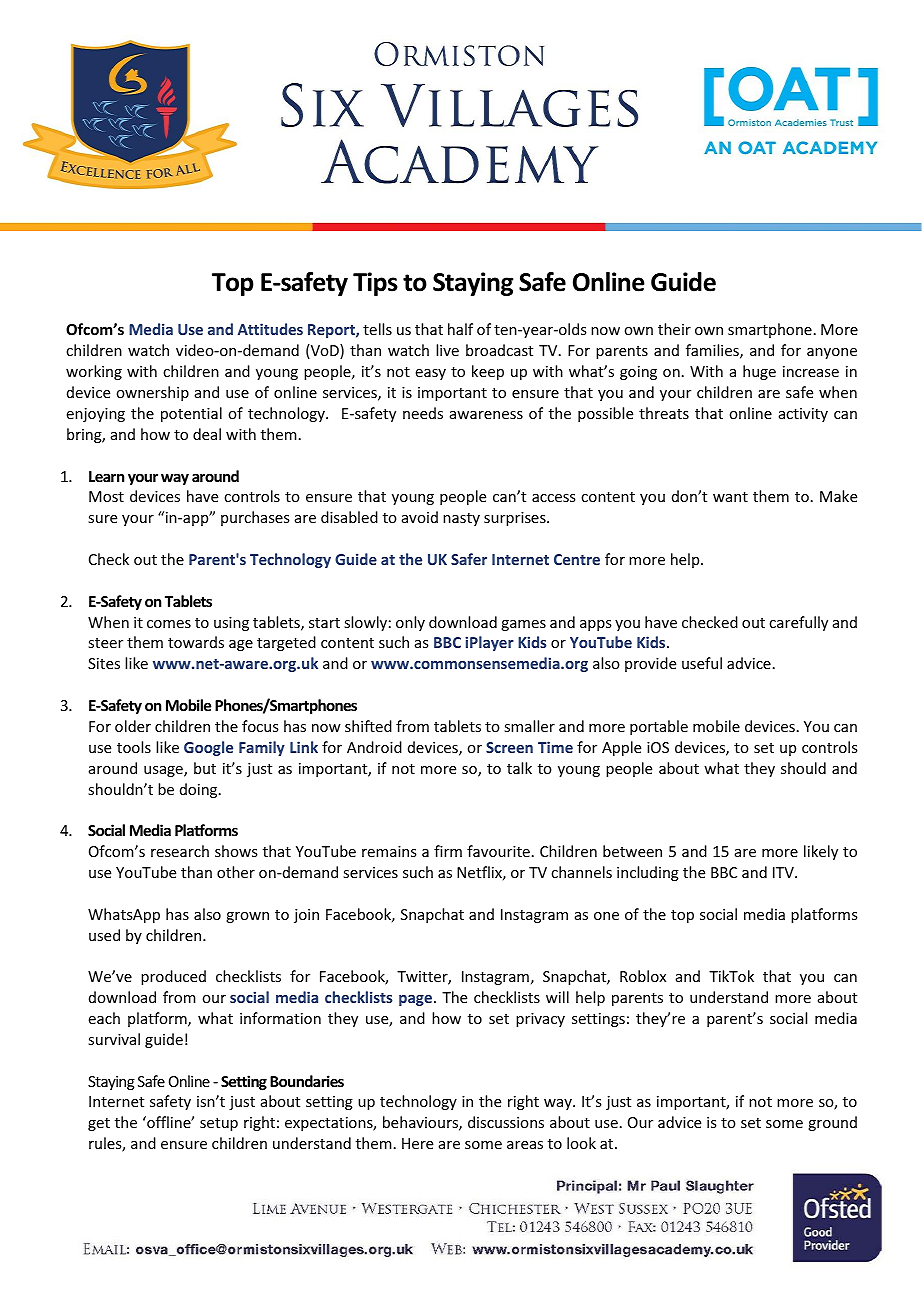 The width and height of the screenshot is (924, 1308). I want to click on nasty, so click(461, 519).
